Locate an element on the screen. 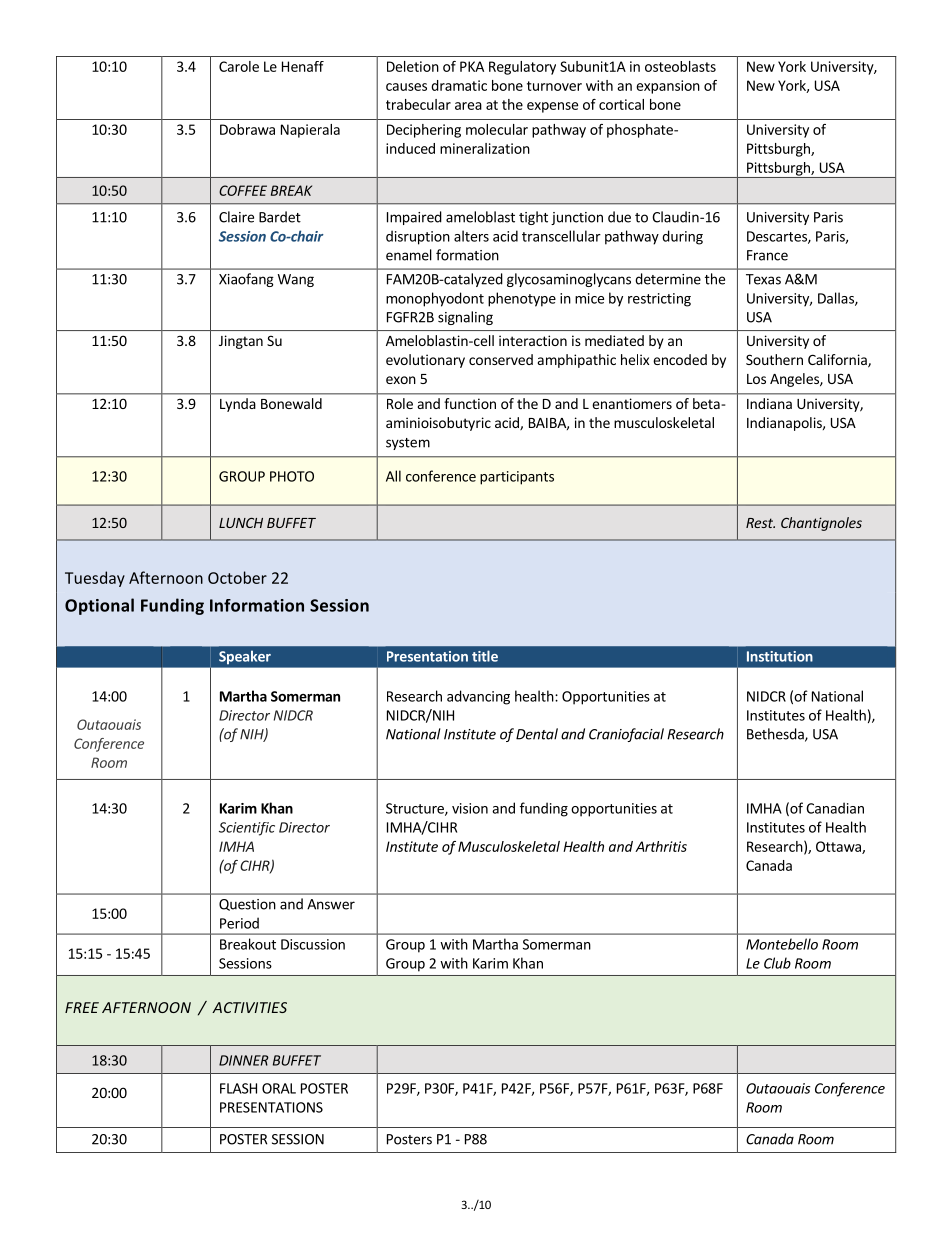  osteoblasts is located at coordinates (680, 66).
